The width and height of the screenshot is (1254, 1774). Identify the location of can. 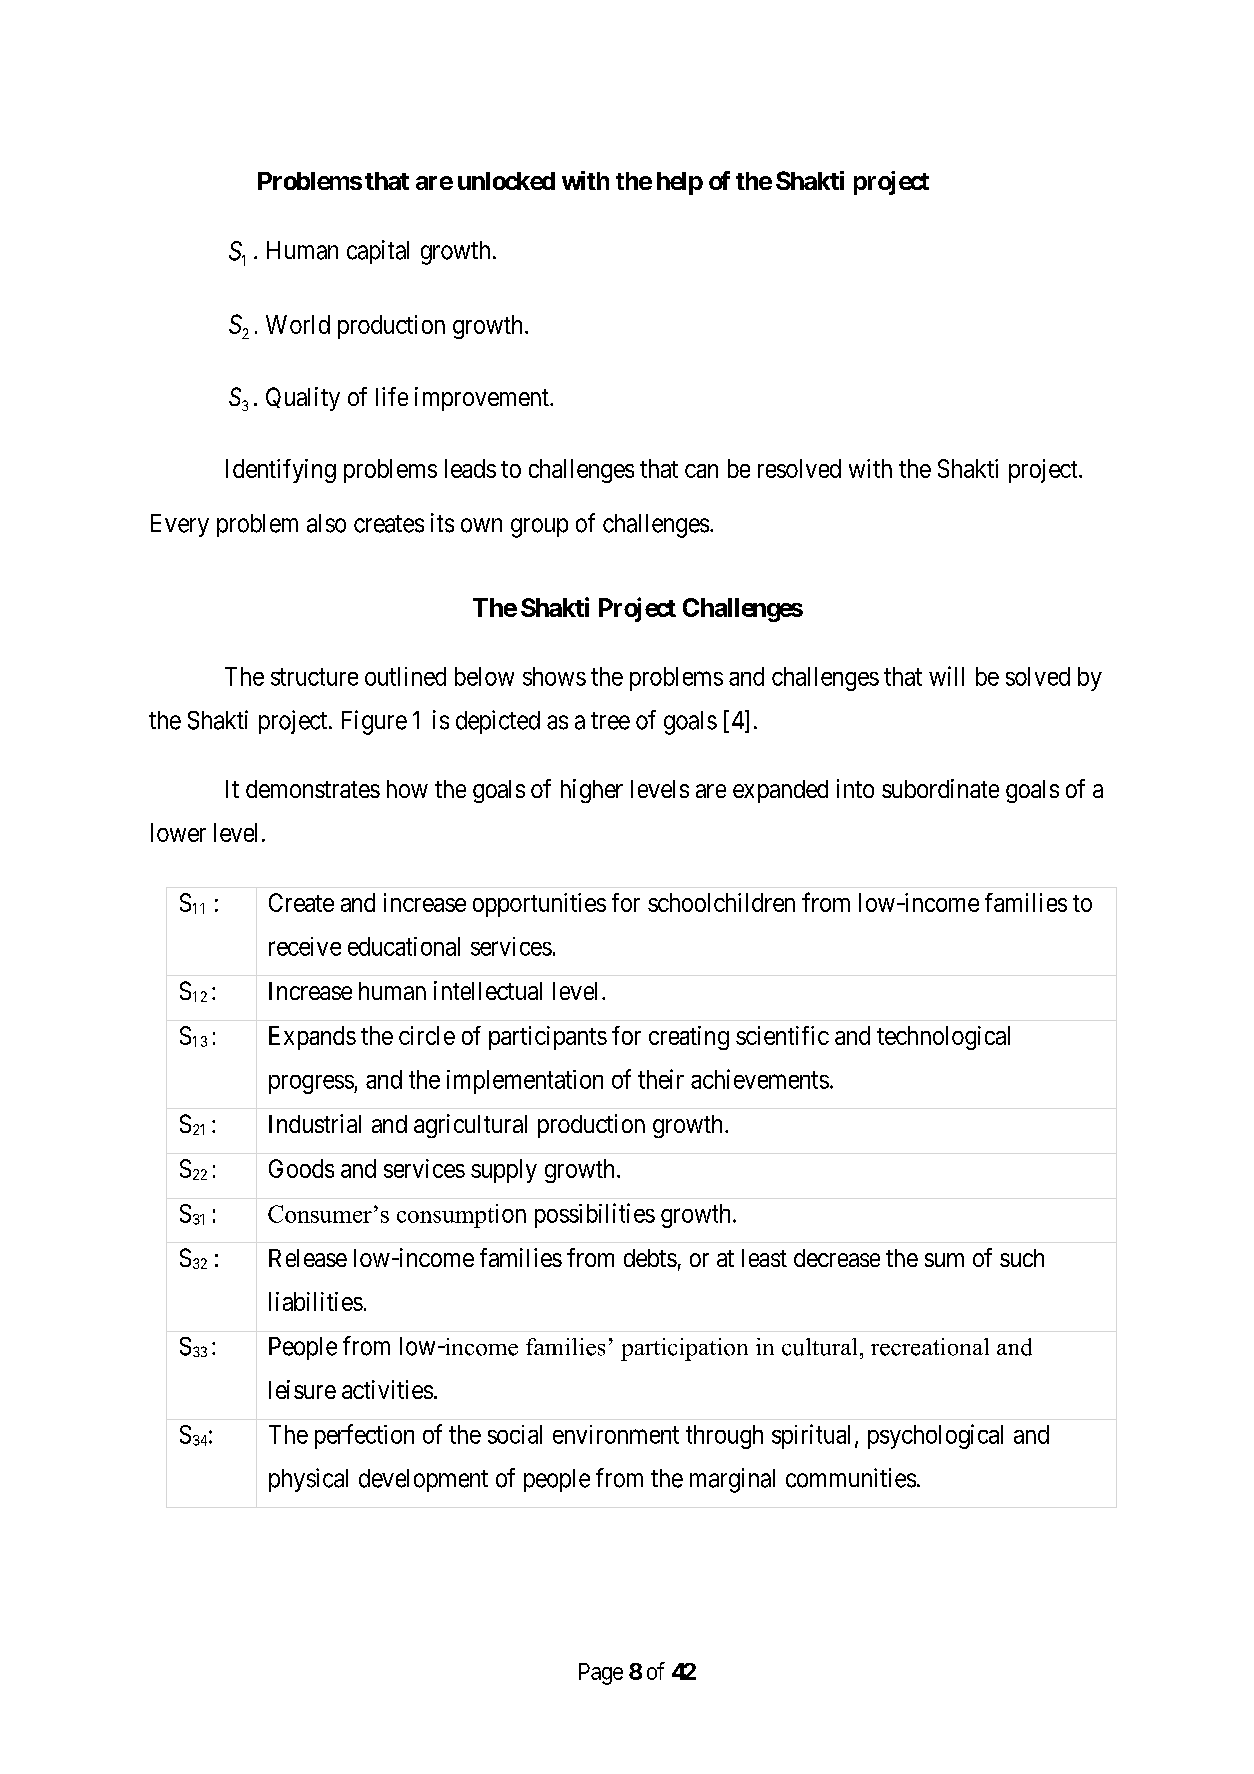
(701, 471).
